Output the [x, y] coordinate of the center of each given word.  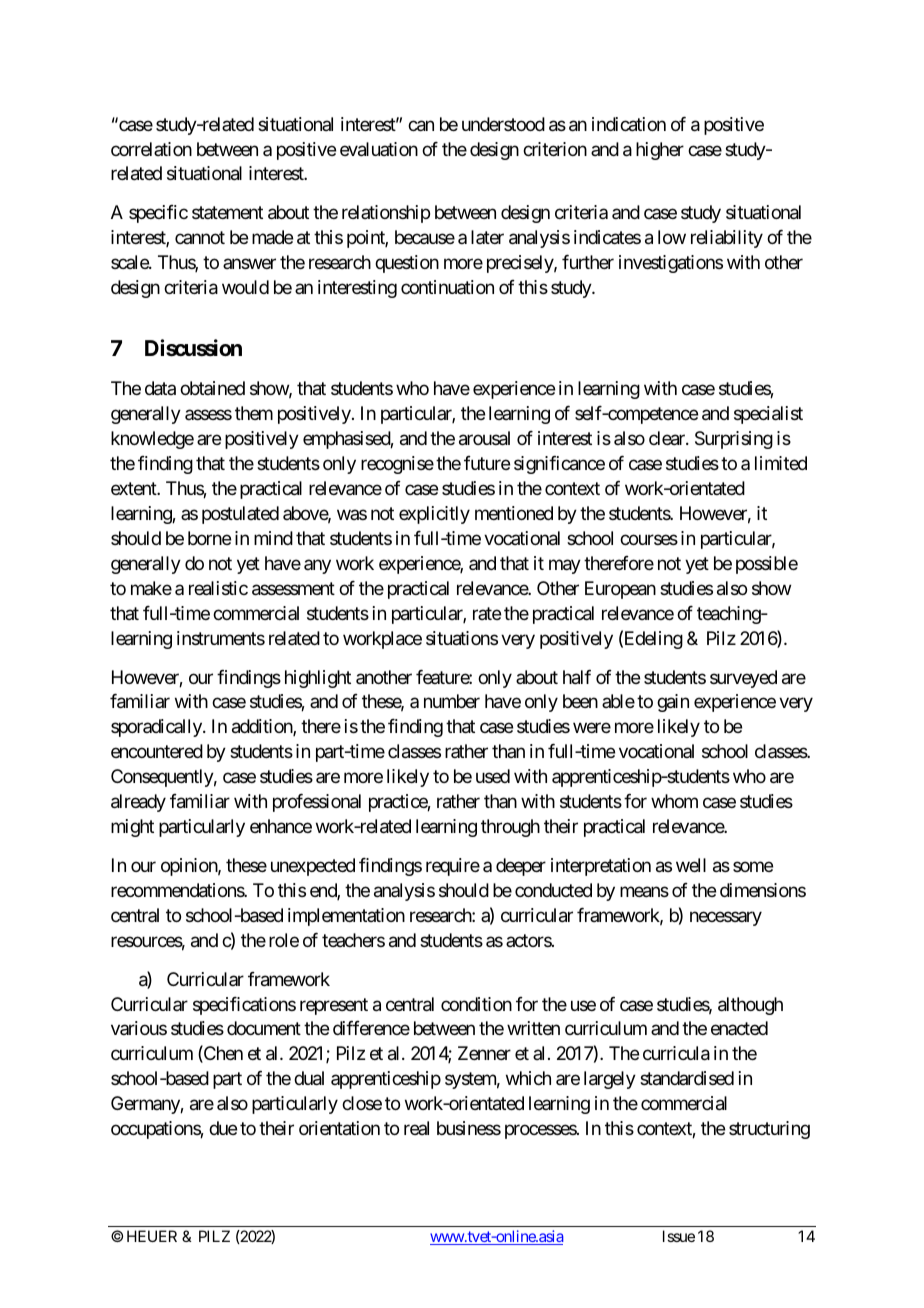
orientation [339, 1128]
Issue [679, 1236]
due [223, 1128]
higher [660, 151]
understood [503, 124]
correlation [151, 149]
